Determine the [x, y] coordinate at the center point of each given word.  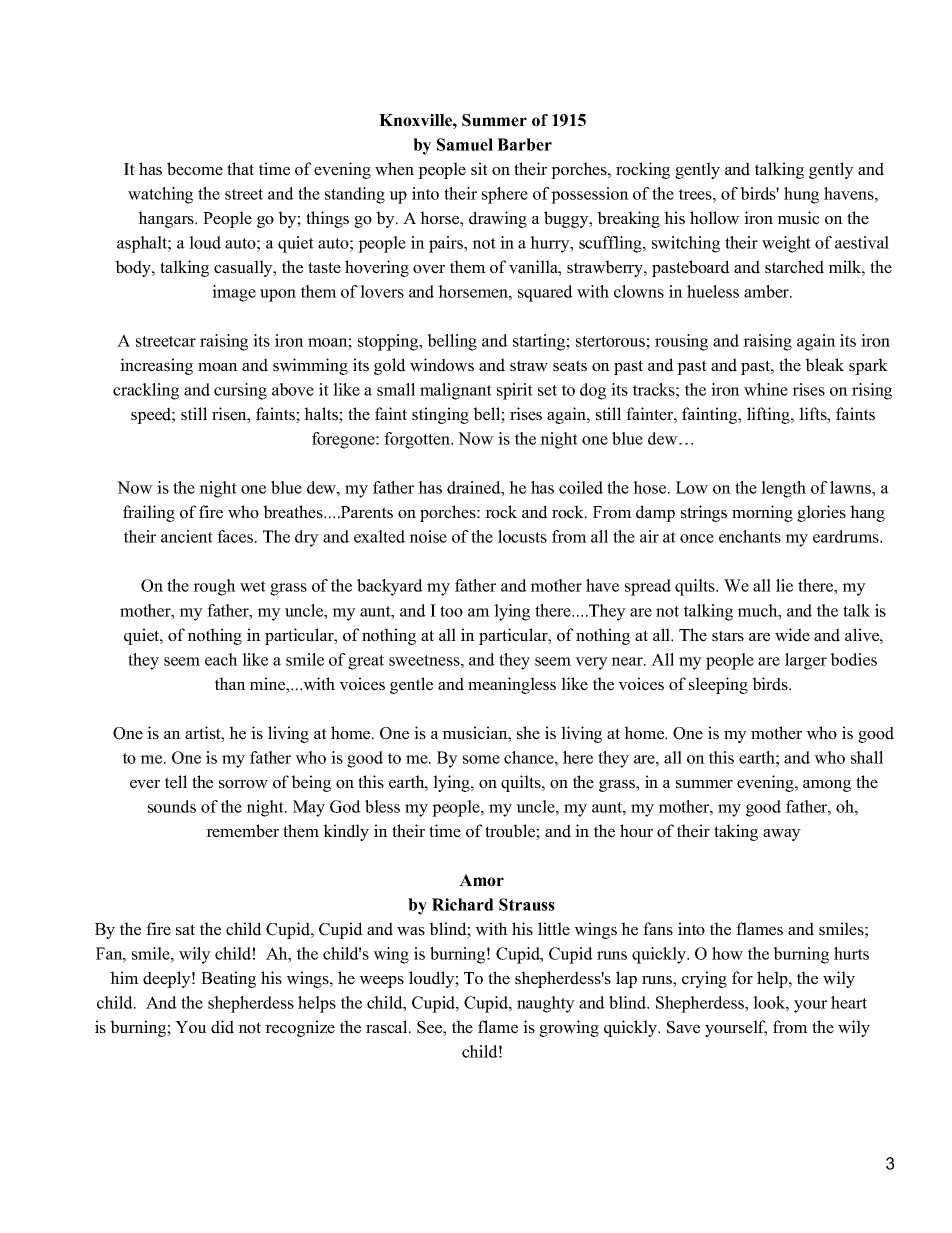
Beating [228, 979]
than [230, 683]
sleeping [718, 685]
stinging [440, 415]
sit [479, 169]
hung [801, 195]
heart [849, 1002]
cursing [240, 391]
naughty [546, 1004]
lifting [769, 415]
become [195, 169]
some [481, 759]
